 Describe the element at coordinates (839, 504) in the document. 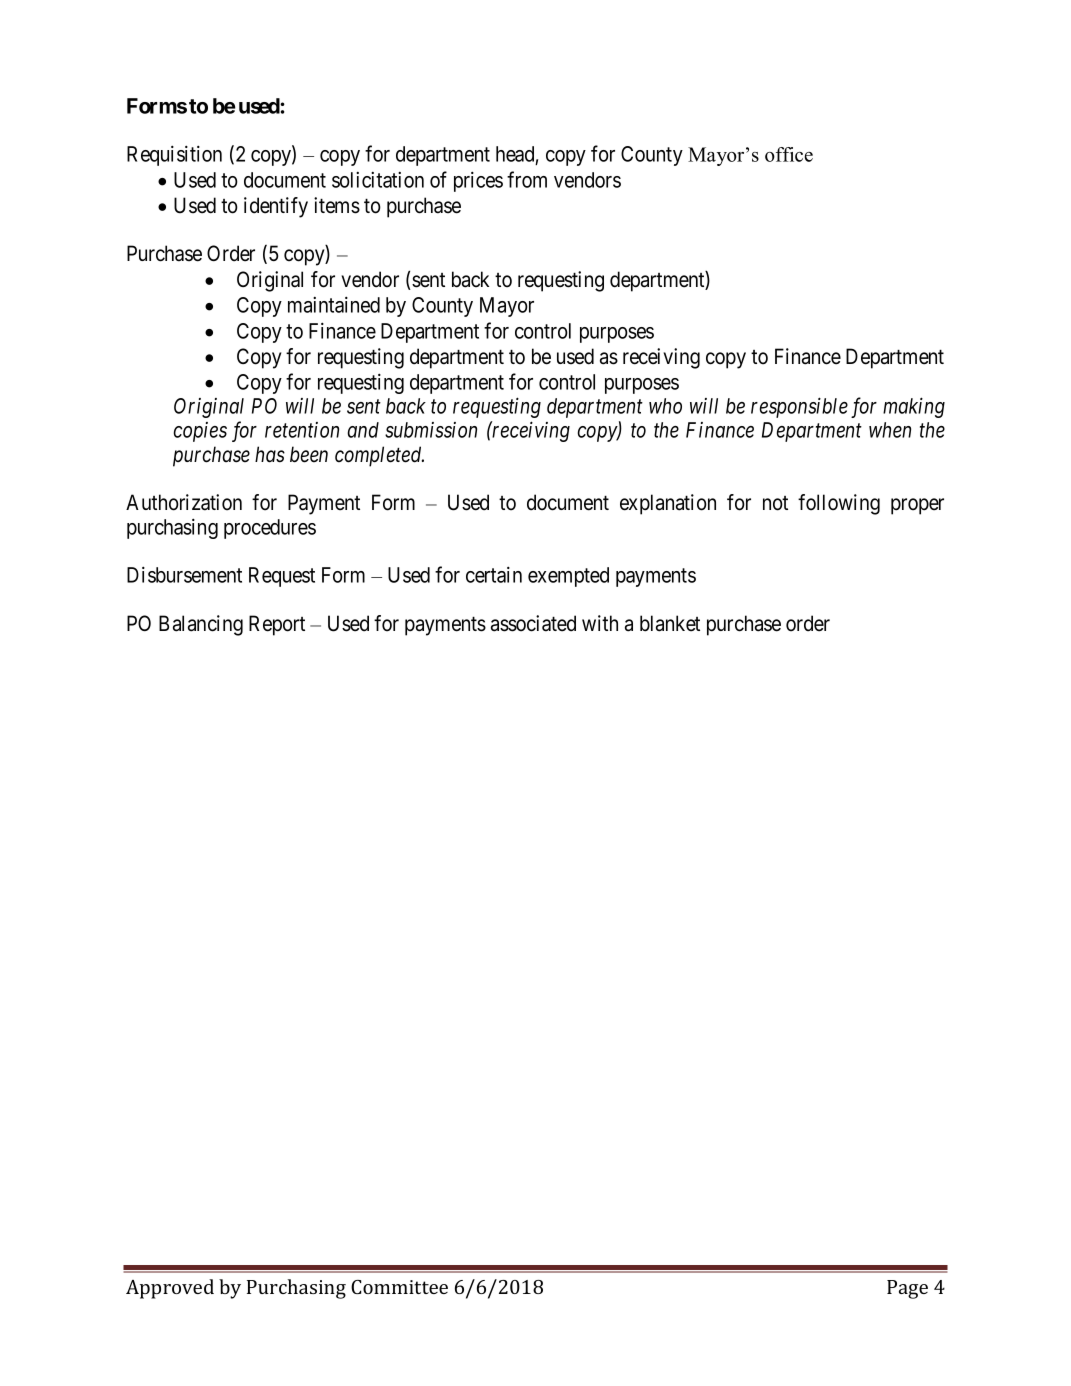

I see `following` at that location.
